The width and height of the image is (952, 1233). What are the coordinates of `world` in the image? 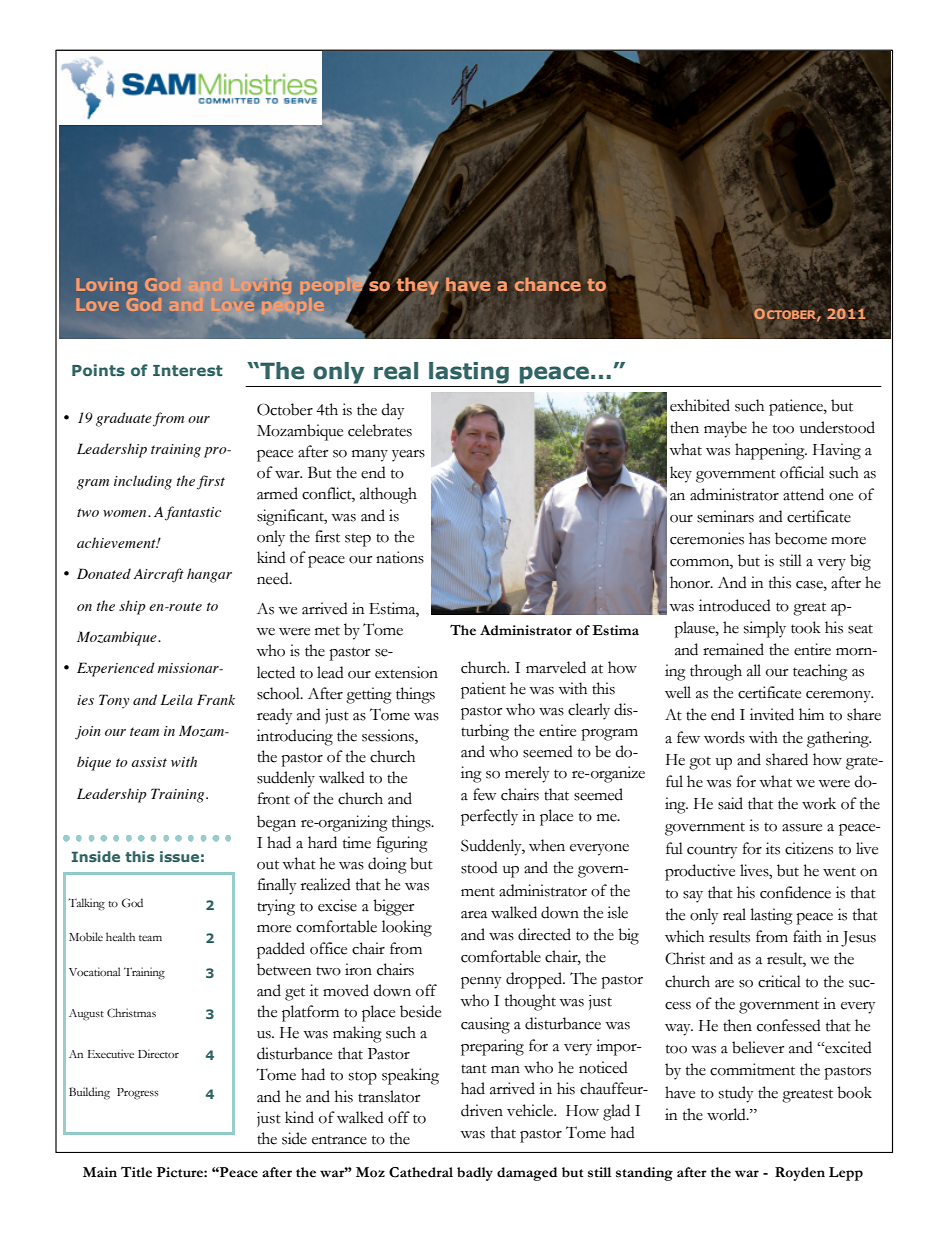 It's located at (727, 1114).
